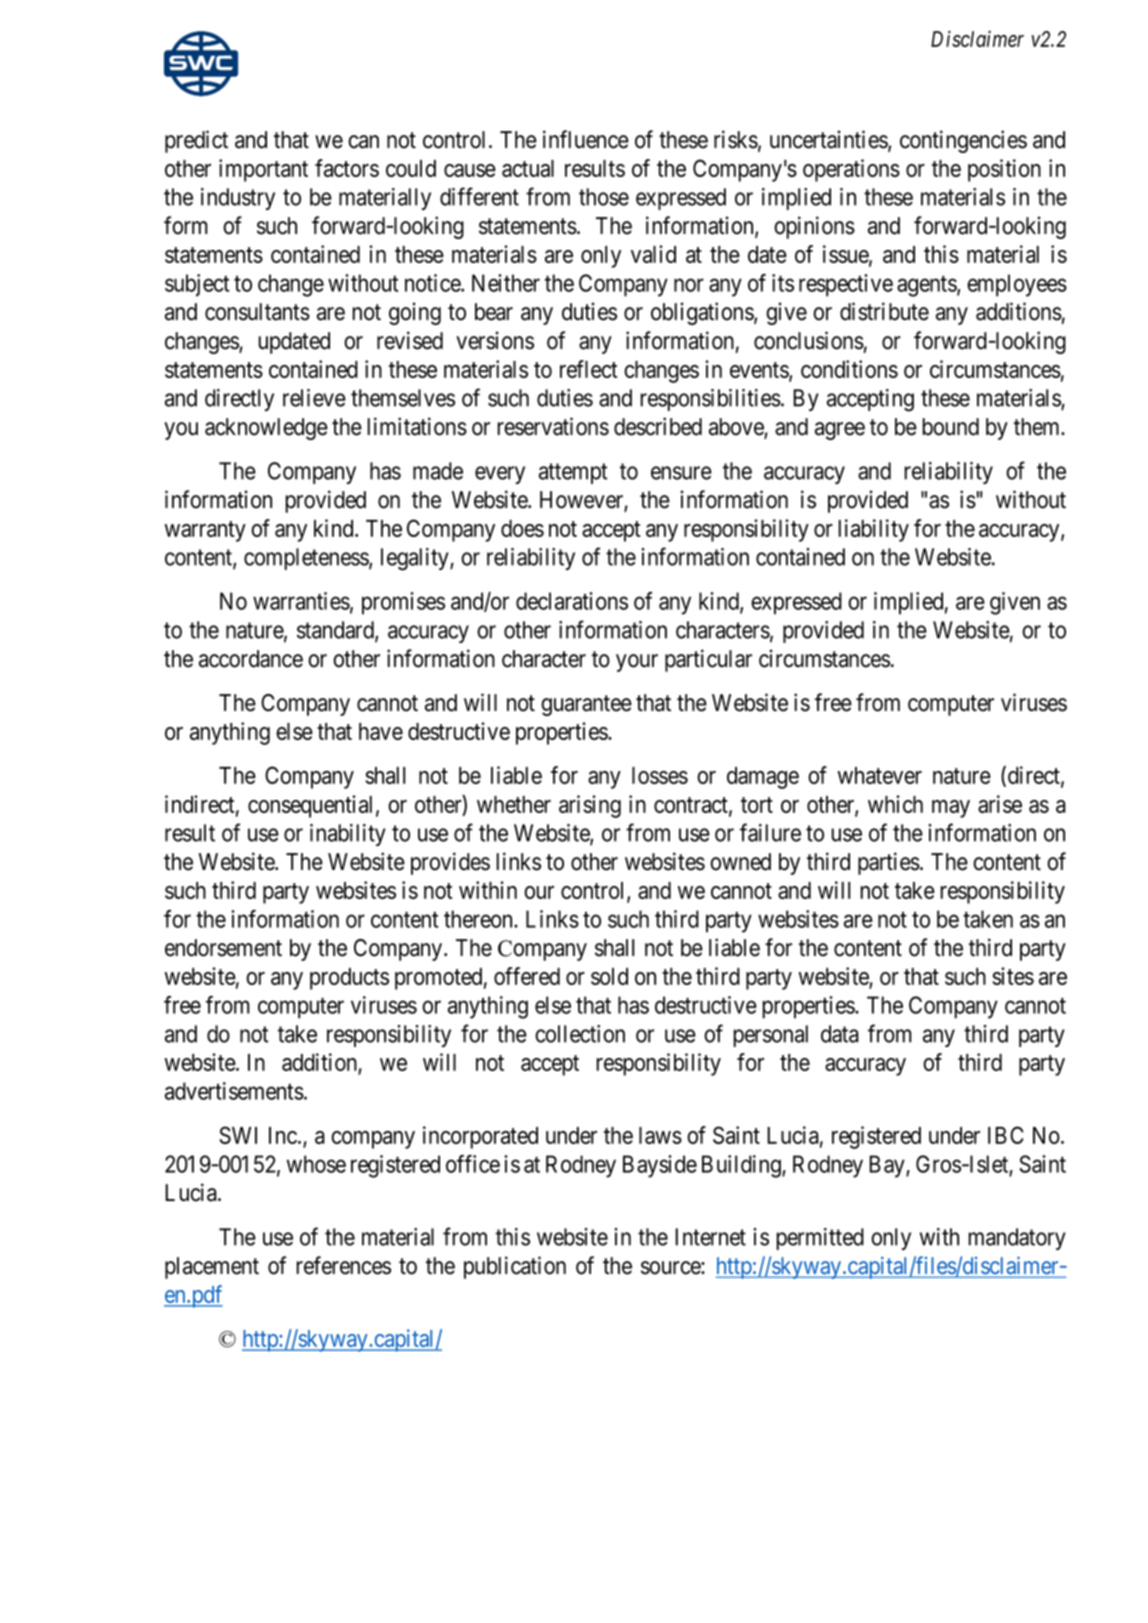 This page has width=1148, height=1623. What do you see at coordinates (522, 528) in the page?
I see `does` at bounding box center [522, 528].
